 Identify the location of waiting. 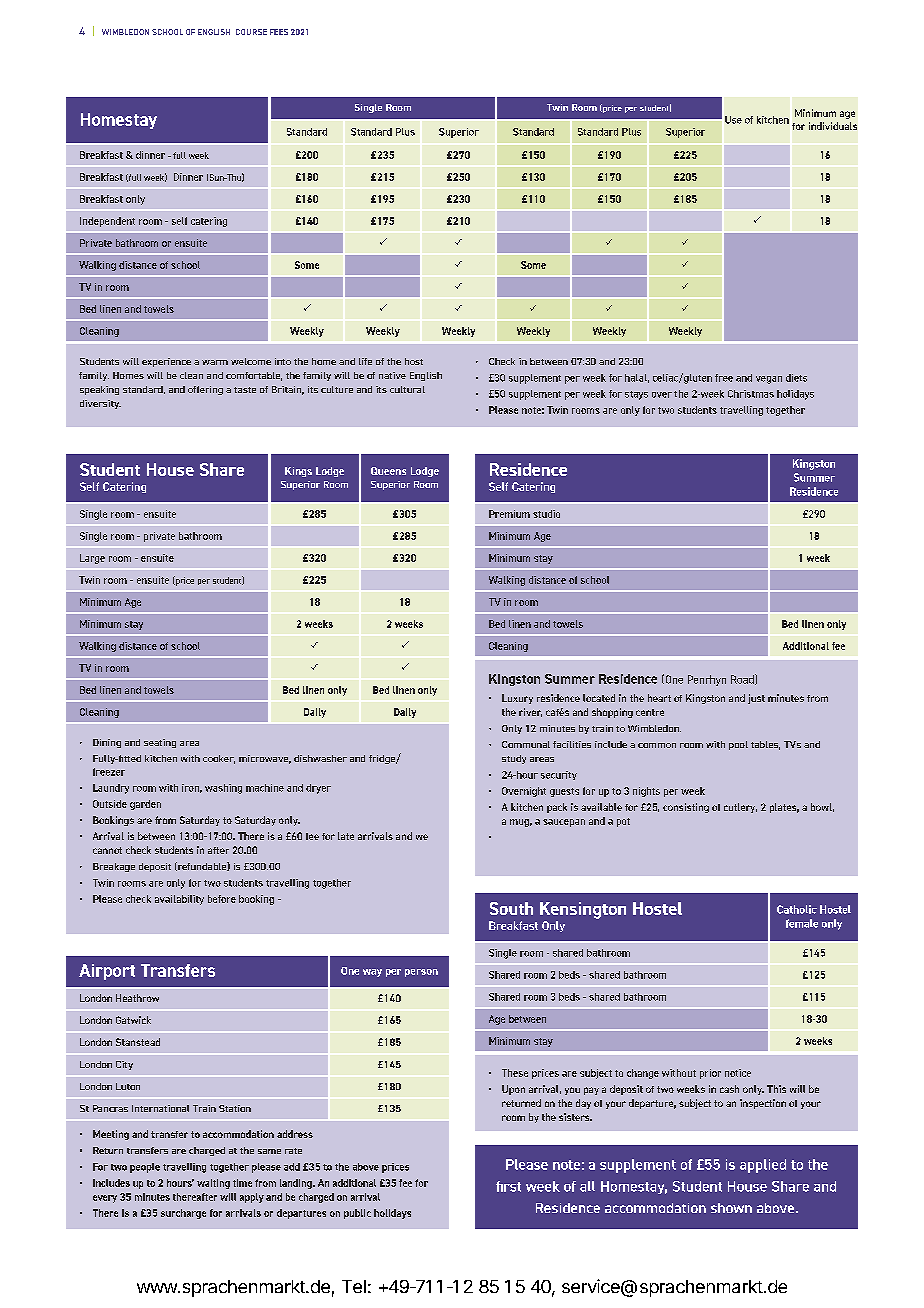
(213, 1184).
